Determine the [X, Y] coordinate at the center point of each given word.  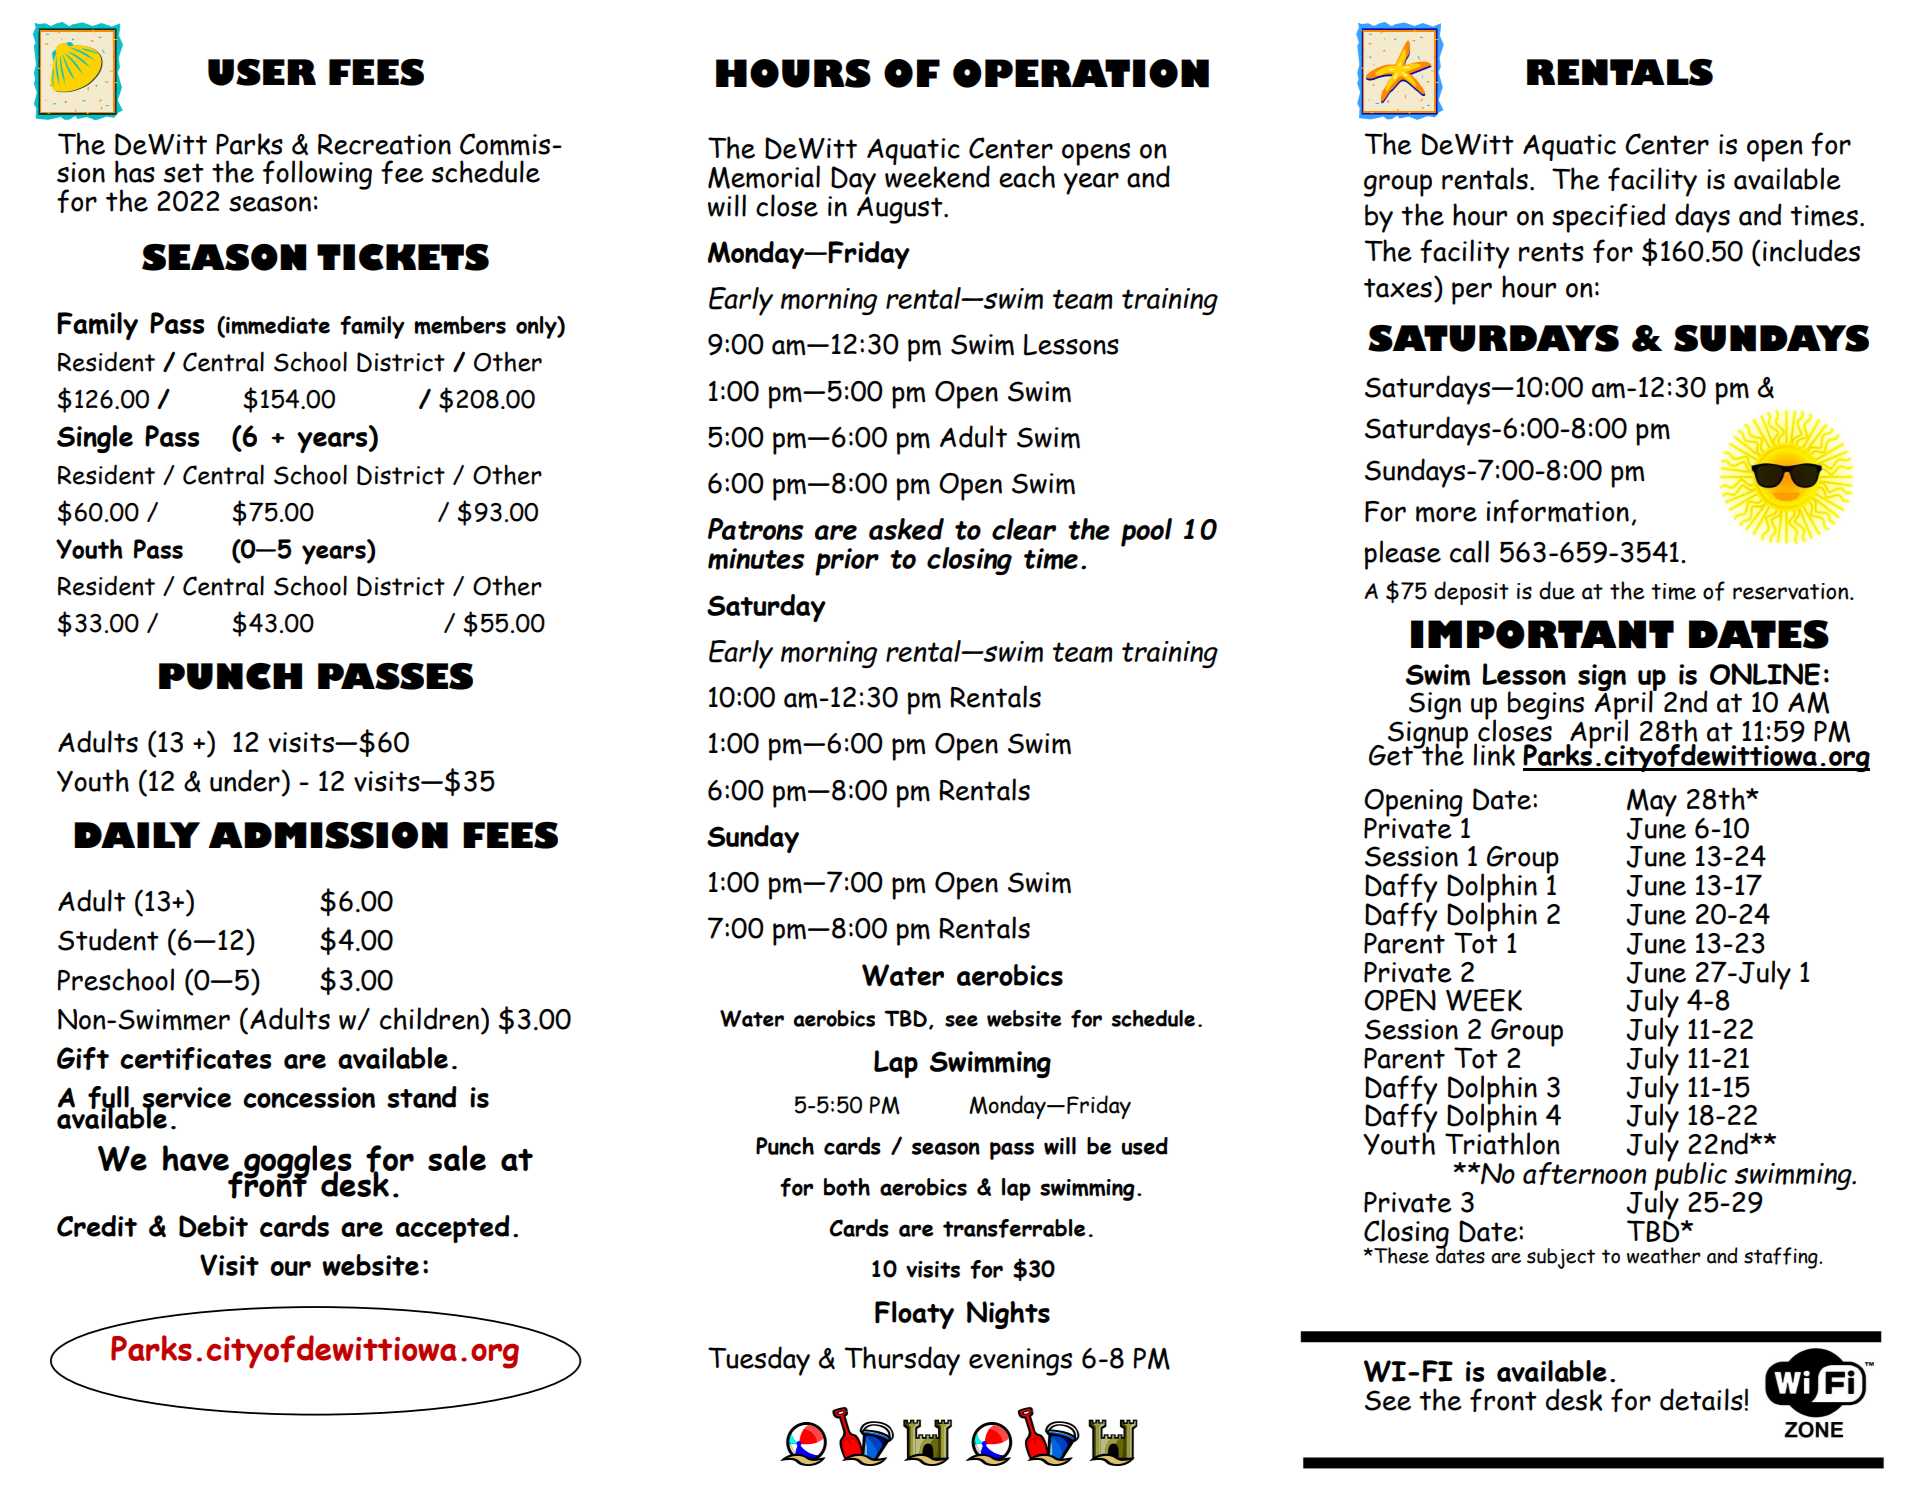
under [246, 780]
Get [1392, 753]
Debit [213, 1226]
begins [1546, 705]
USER [262, 72]
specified [1608, 218]
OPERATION [1081, 73]
